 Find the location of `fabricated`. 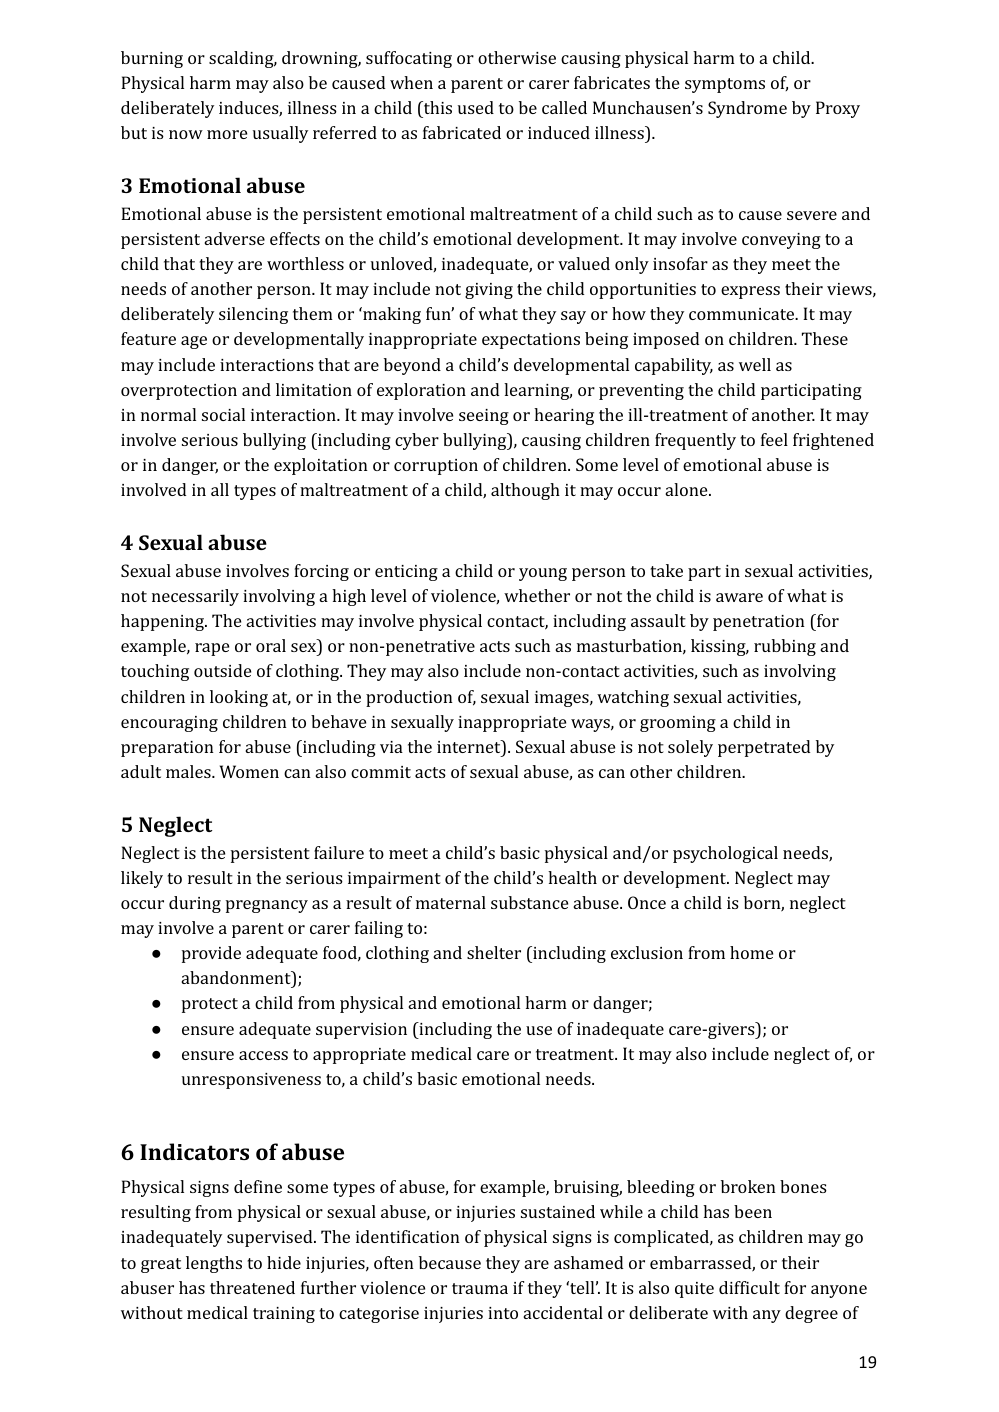

fabricated is located at coordinates (462, 132).
